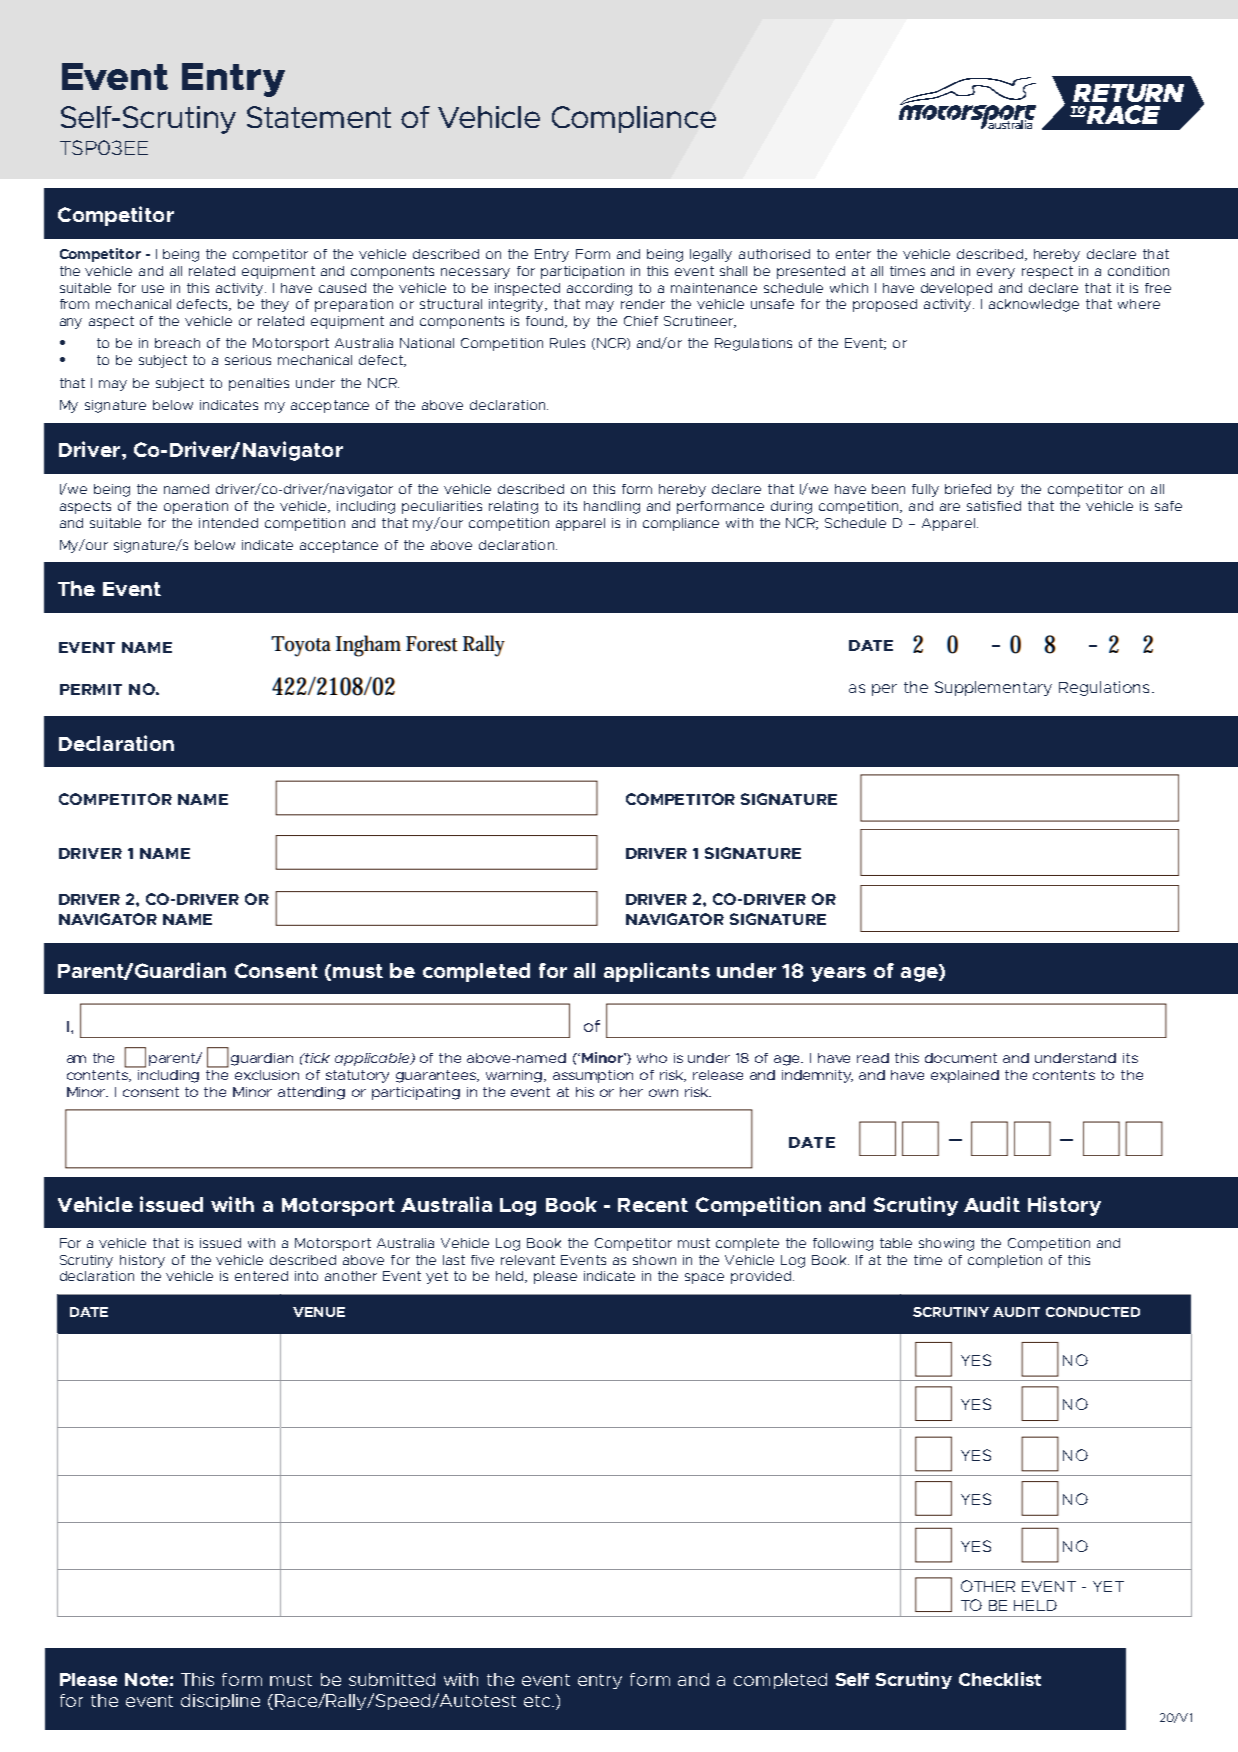 The width and height of the document is (1238, 1752). What do you see at coordinates (220, 1702) in the document?
I see `discipline` at bounding box center [220, 1702].
